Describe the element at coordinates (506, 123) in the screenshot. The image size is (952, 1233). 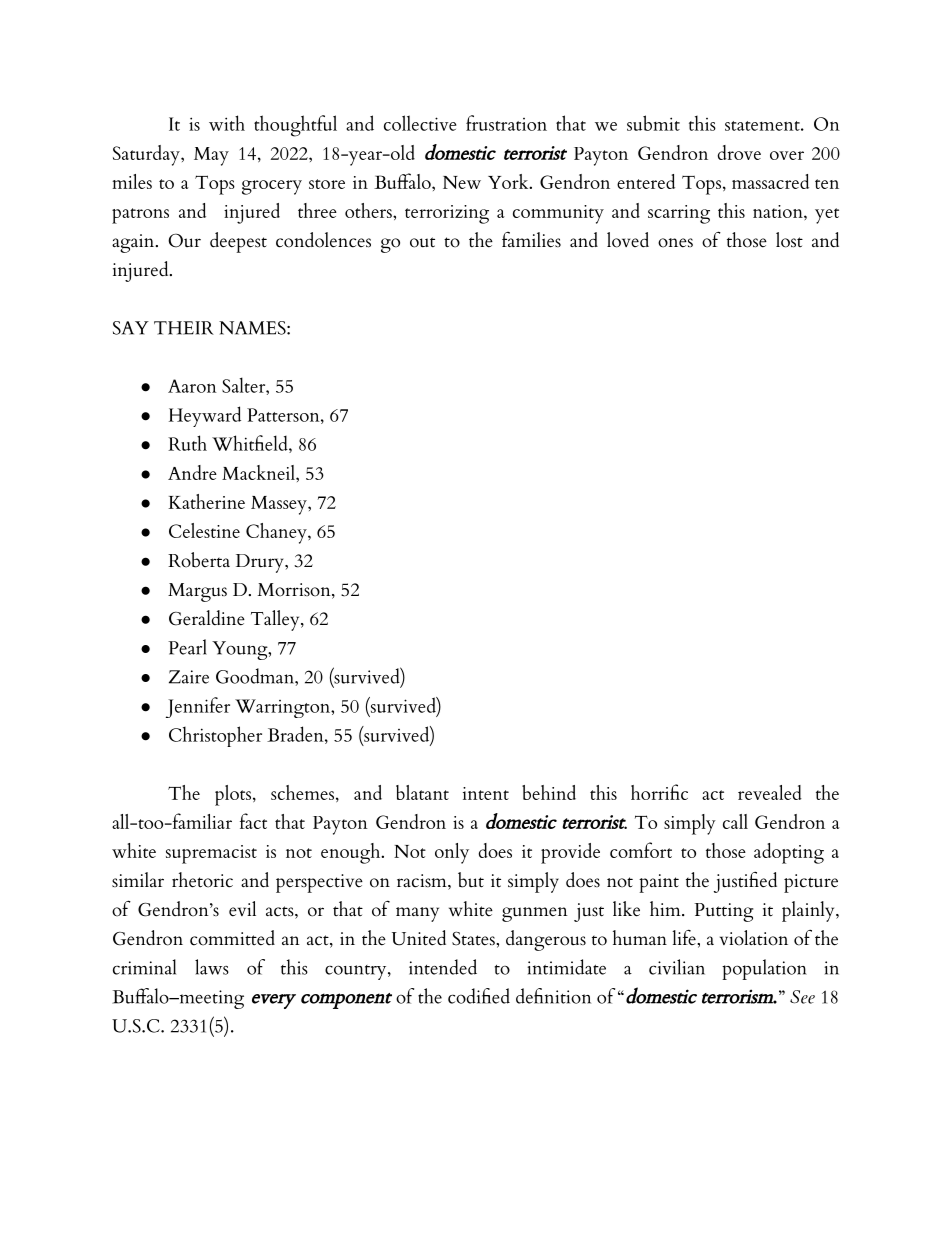
I see `frustration` at that location.
